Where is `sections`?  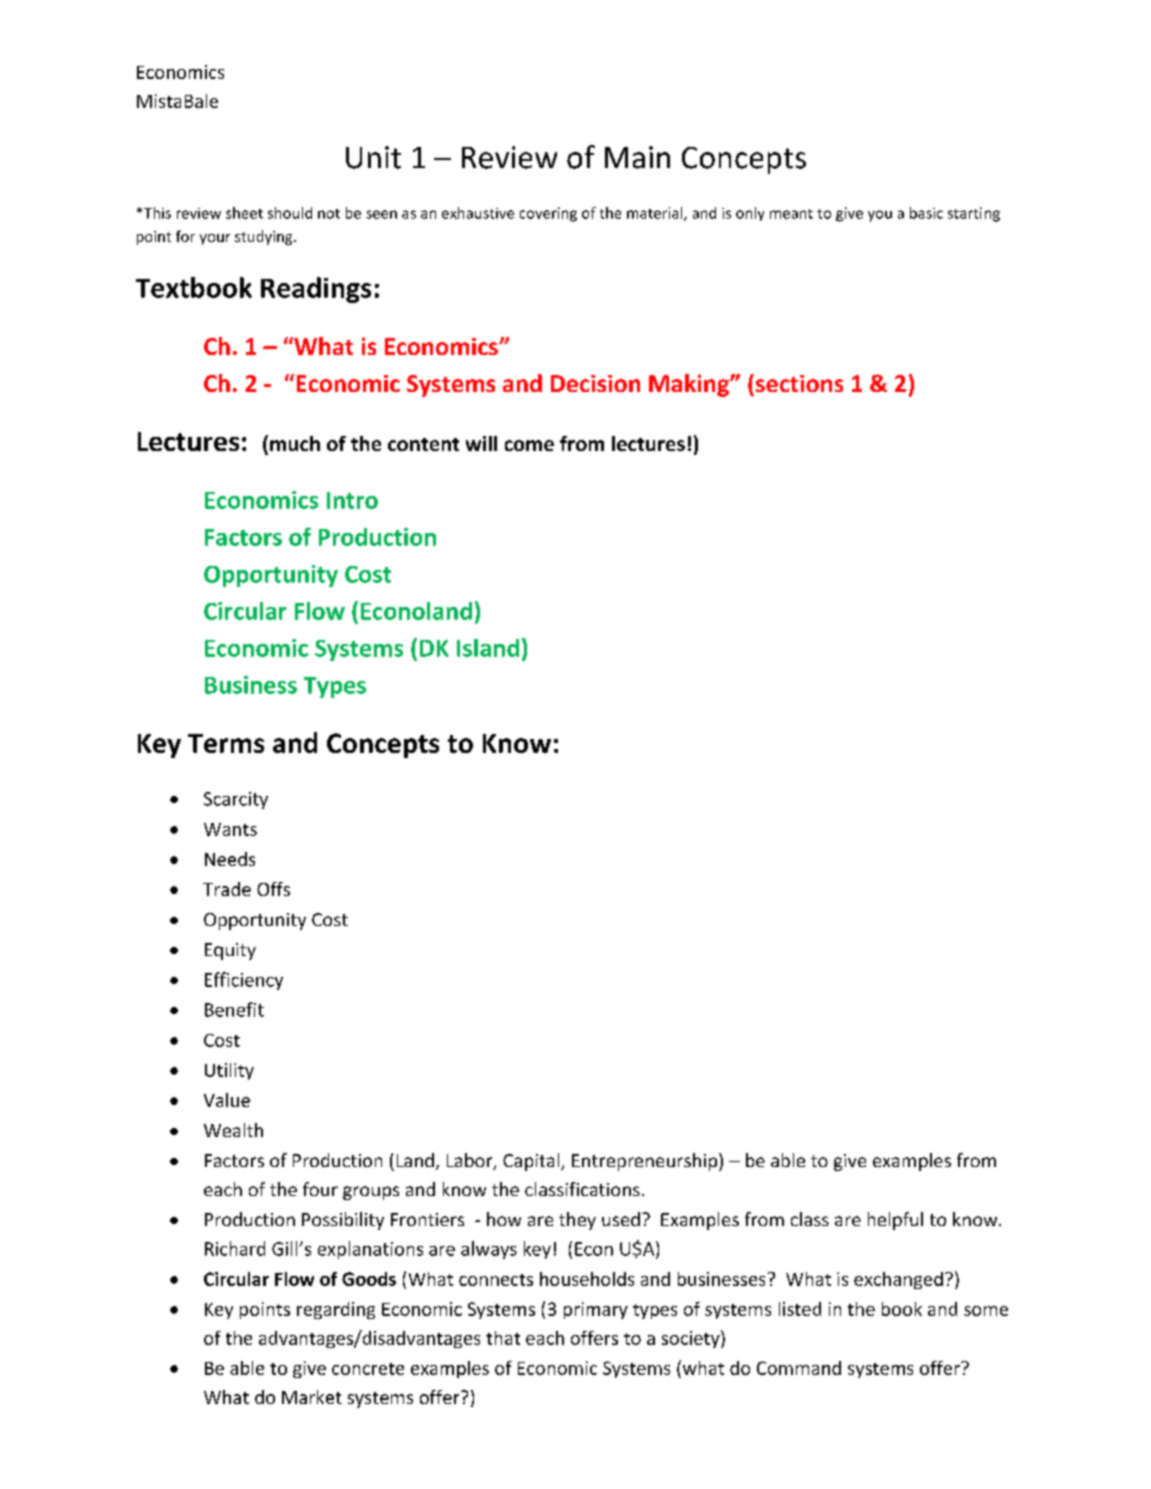 sections is located at coordinates (799, 383).
